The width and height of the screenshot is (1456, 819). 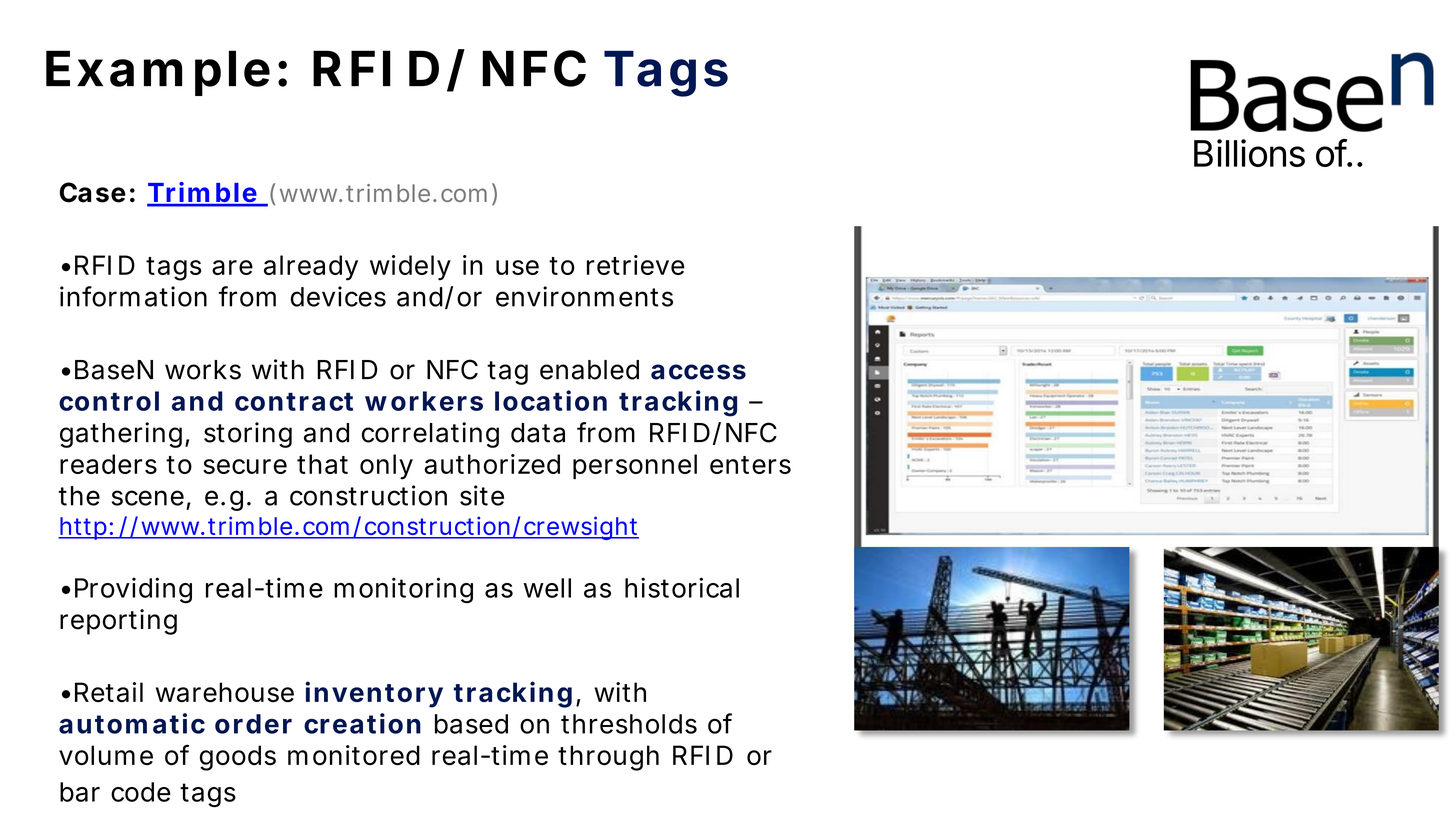 What do you see at coordinates (547, 588) in the screenshot?
I see `well` at bounding box center [547, 588].
